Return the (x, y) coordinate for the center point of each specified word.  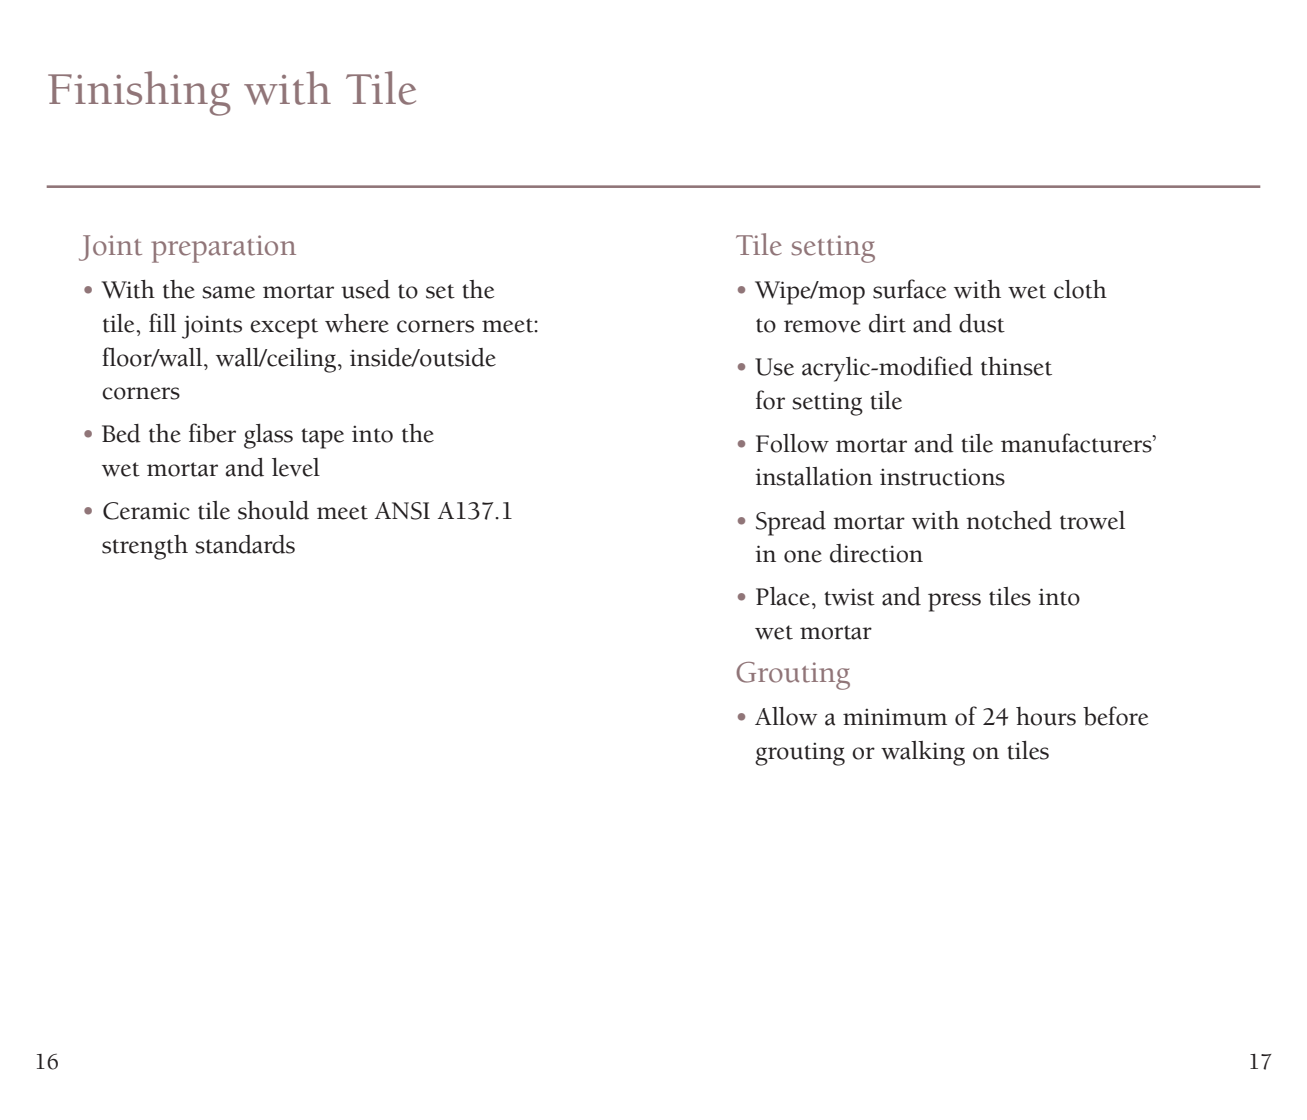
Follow (792, 443)
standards (245, 544)
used (365, 289)
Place (783, 596)
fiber (212, 433)
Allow (786, 716)
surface (909, 289)
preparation (223, 249)
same (228, 292)
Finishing (139, 93)
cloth (1080, 289)
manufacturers (1077, 443)
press (954, 602)
